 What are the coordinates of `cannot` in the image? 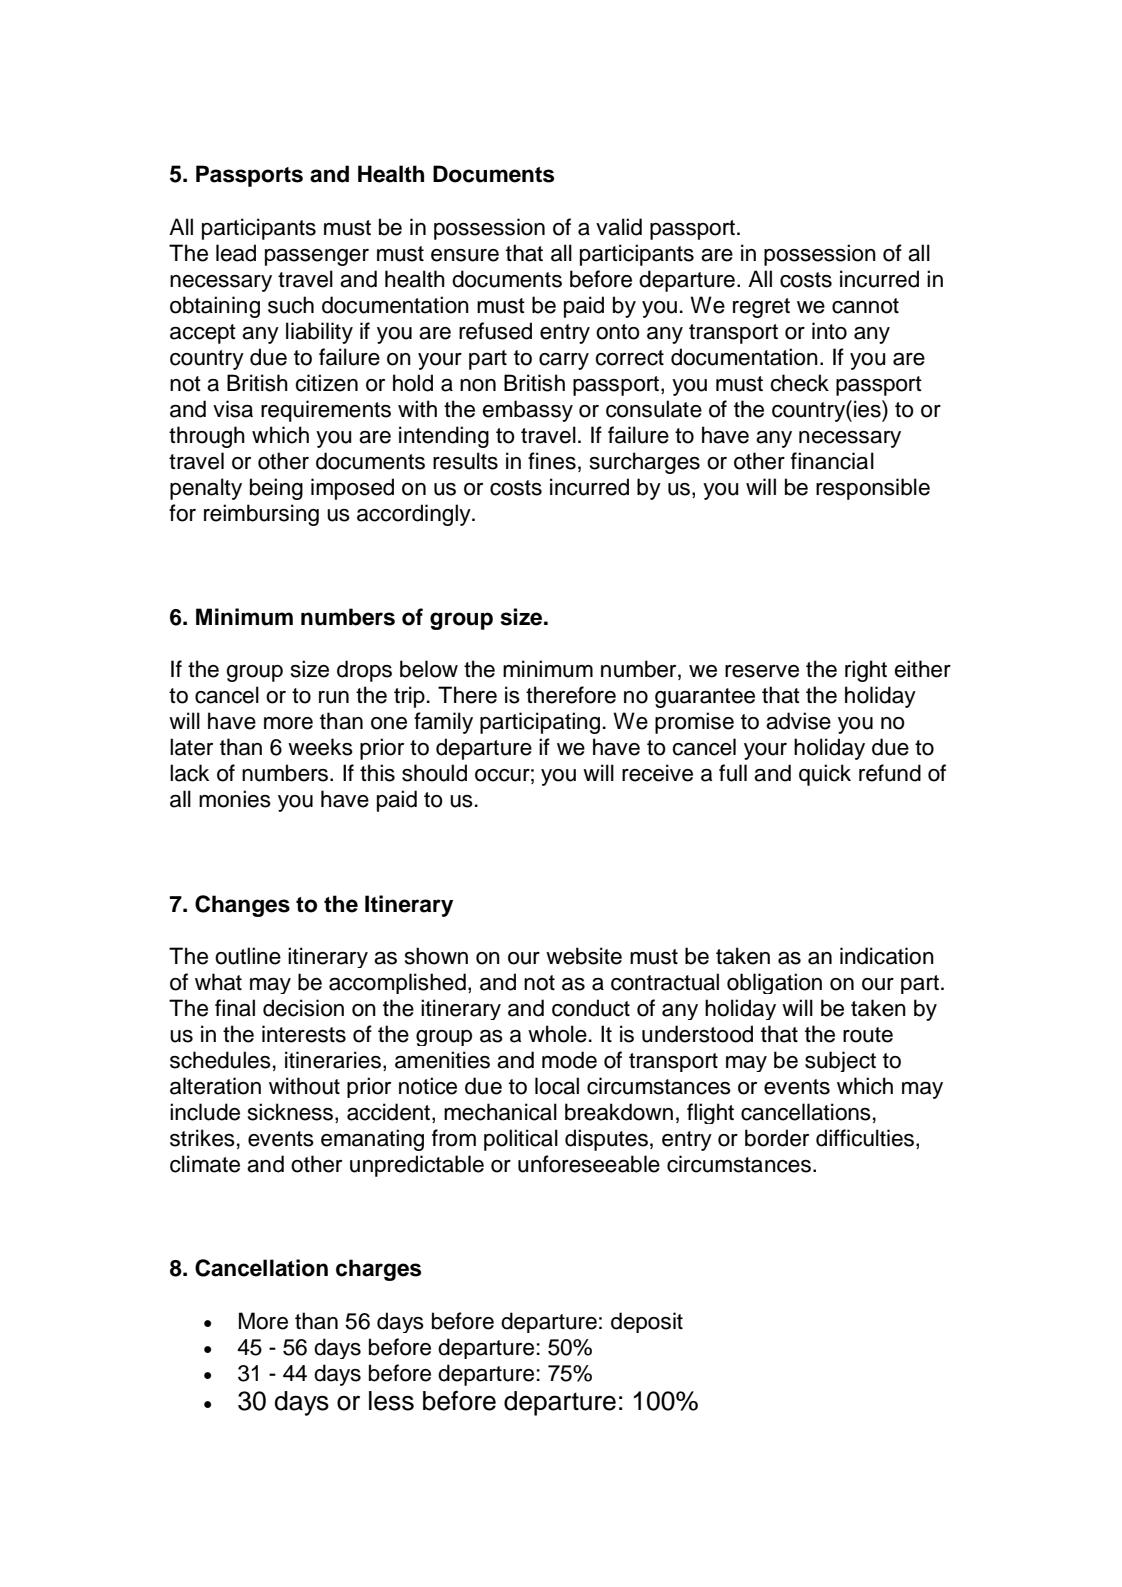 It's located at (865, 306).
